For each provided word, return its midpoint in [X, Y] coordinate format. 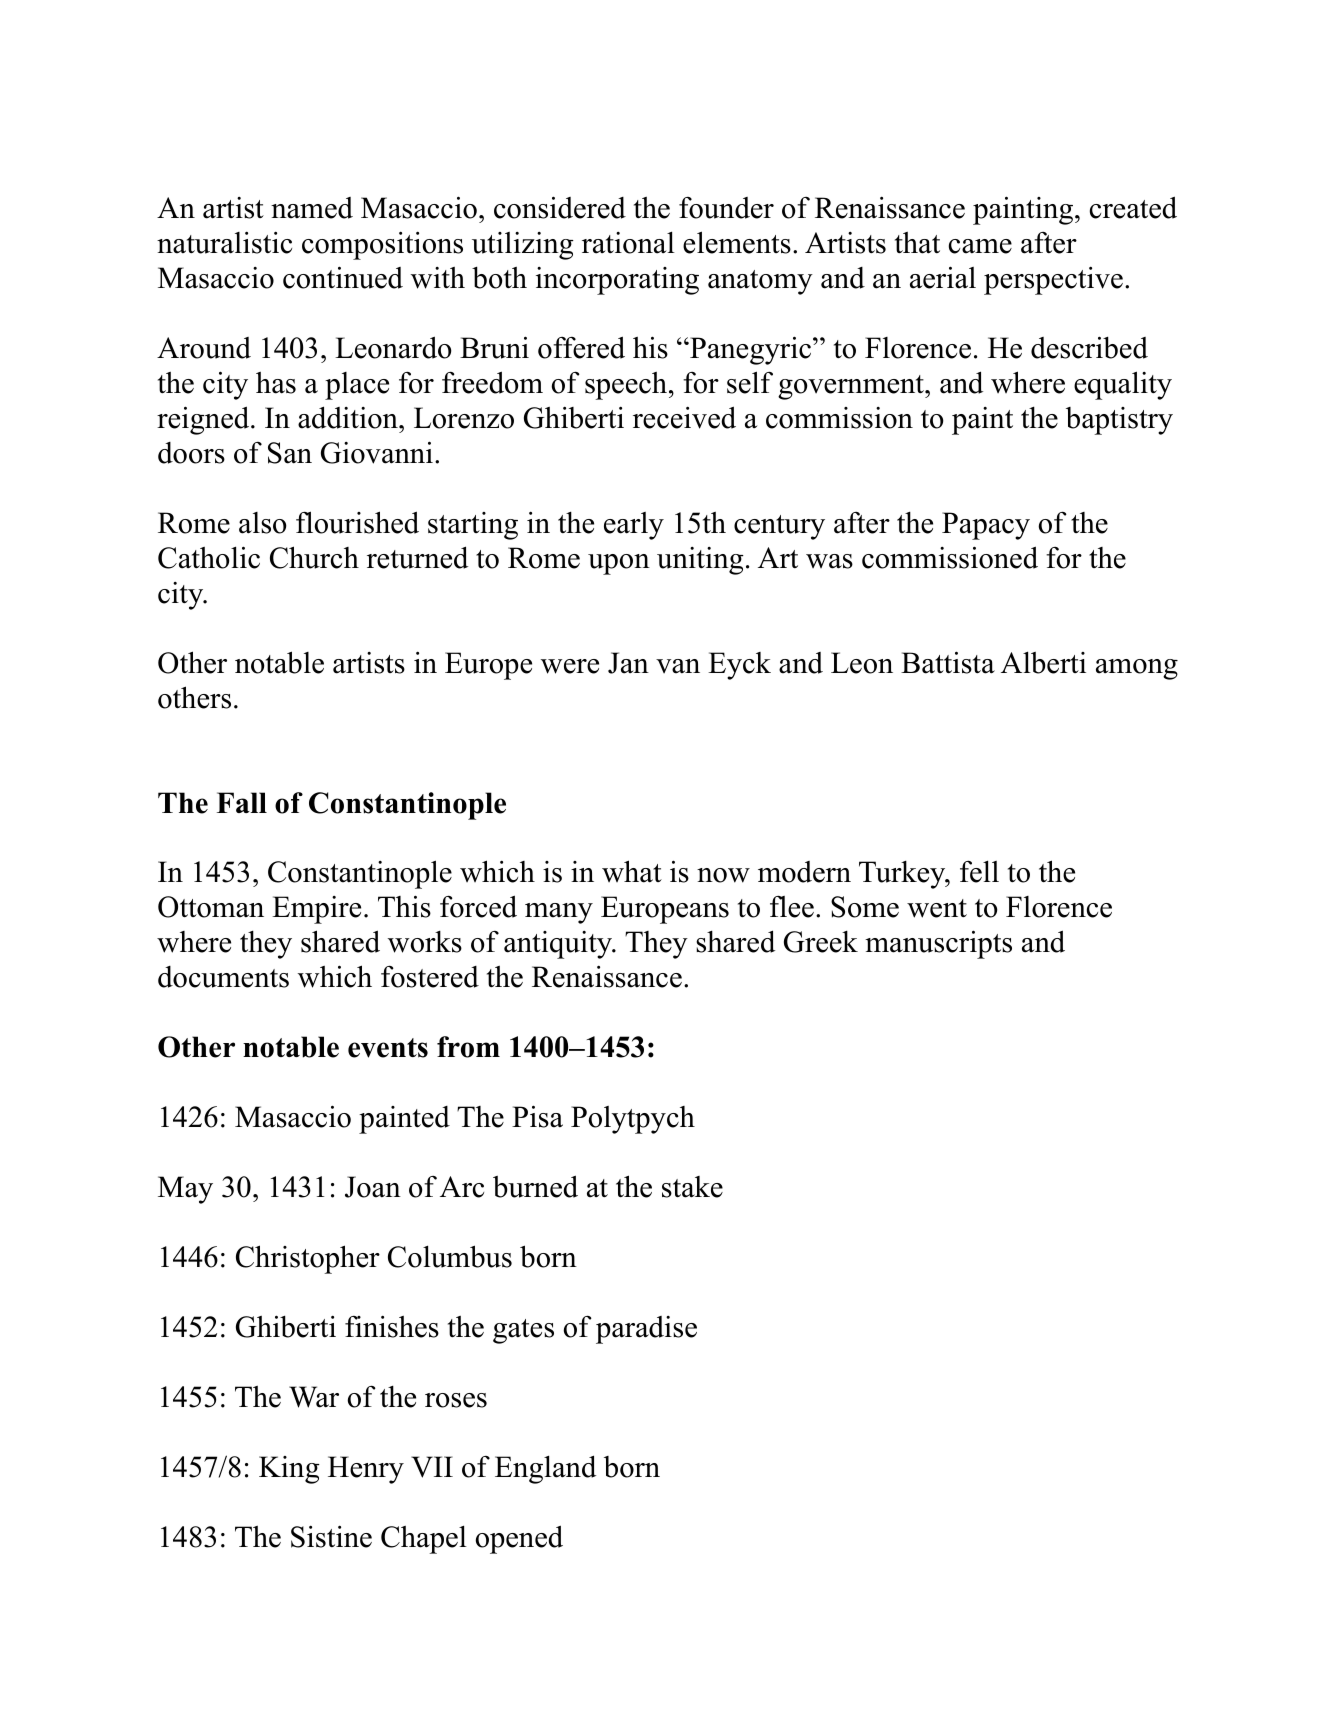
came [980, 246]
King [289, 1470]
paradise [646, 1330]
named [312, 208]
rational [628, 242]
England [545, 1469]
